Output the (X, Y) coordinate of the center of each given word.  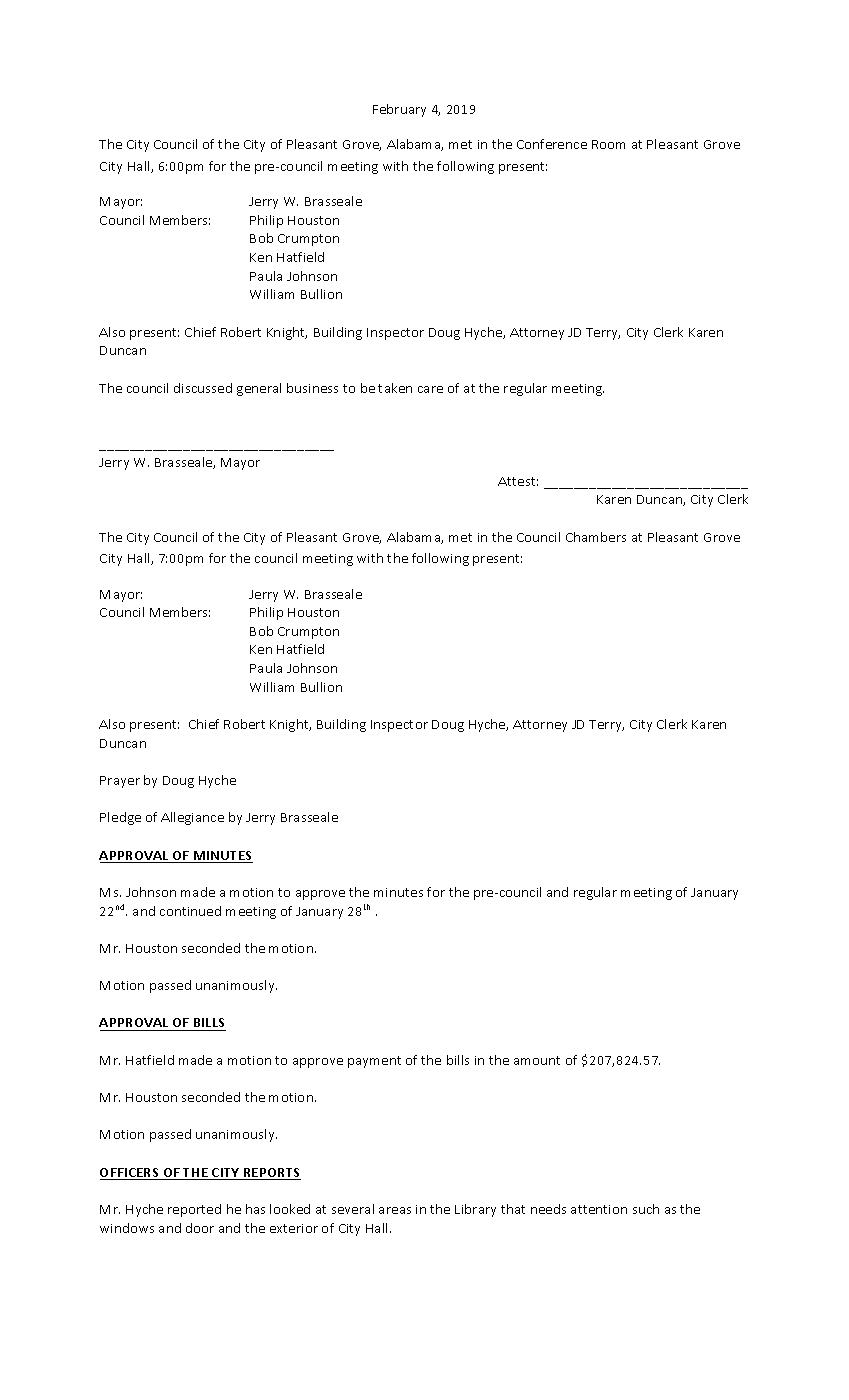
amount (537, 1060)
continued (190, 911)
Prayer (120, 782)
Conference (552, 144)
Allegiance (192, 818)
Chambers (596, 537)
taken (395, 388)
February (399, 110)
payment (374, 1062)
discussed (203, 388)
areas (395, 1210)
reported (194, 1210)
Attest (518, 481)
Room (608, 144)
